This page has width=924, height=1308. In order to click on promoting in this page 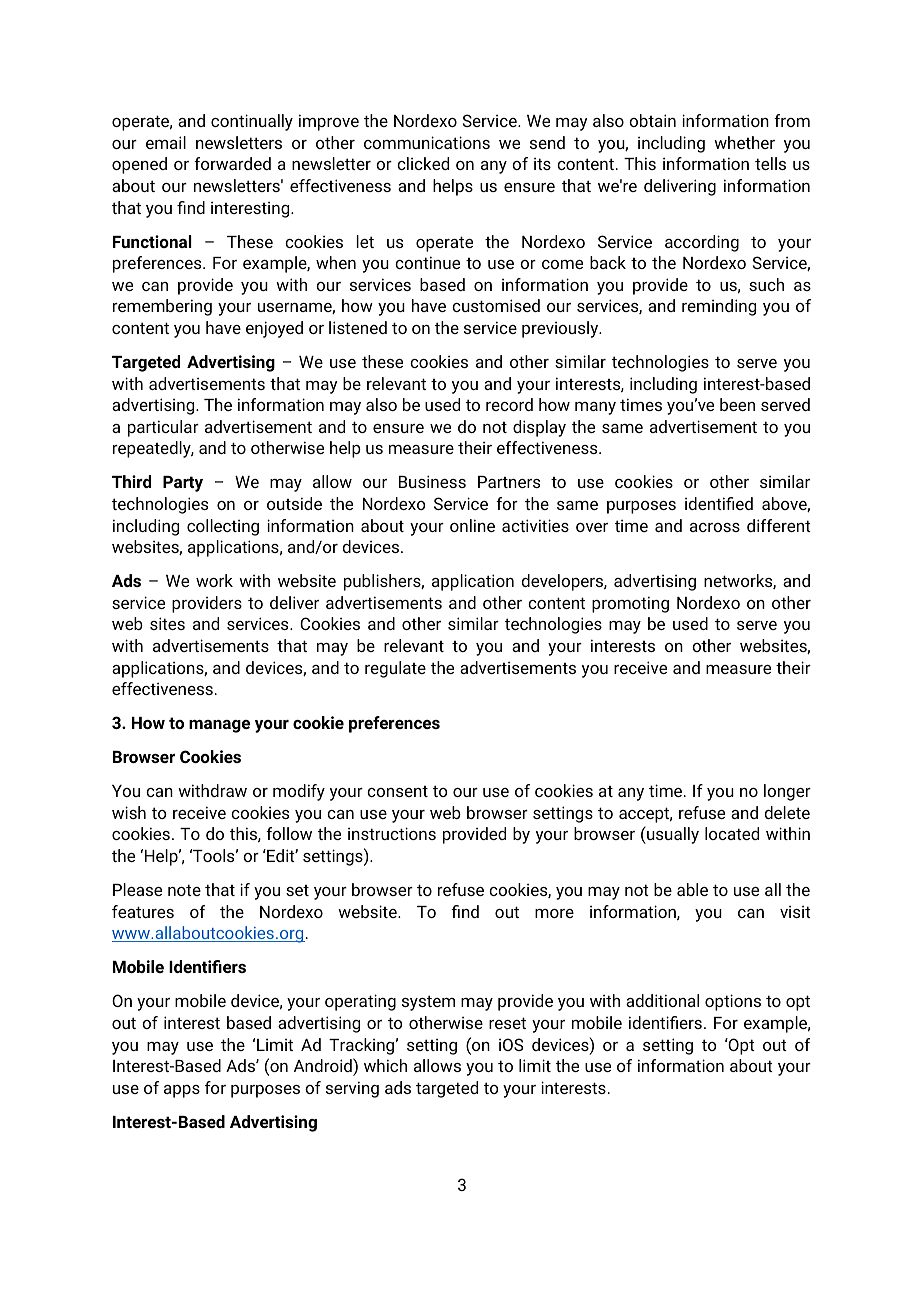, I will do `click(630, 604)`.
